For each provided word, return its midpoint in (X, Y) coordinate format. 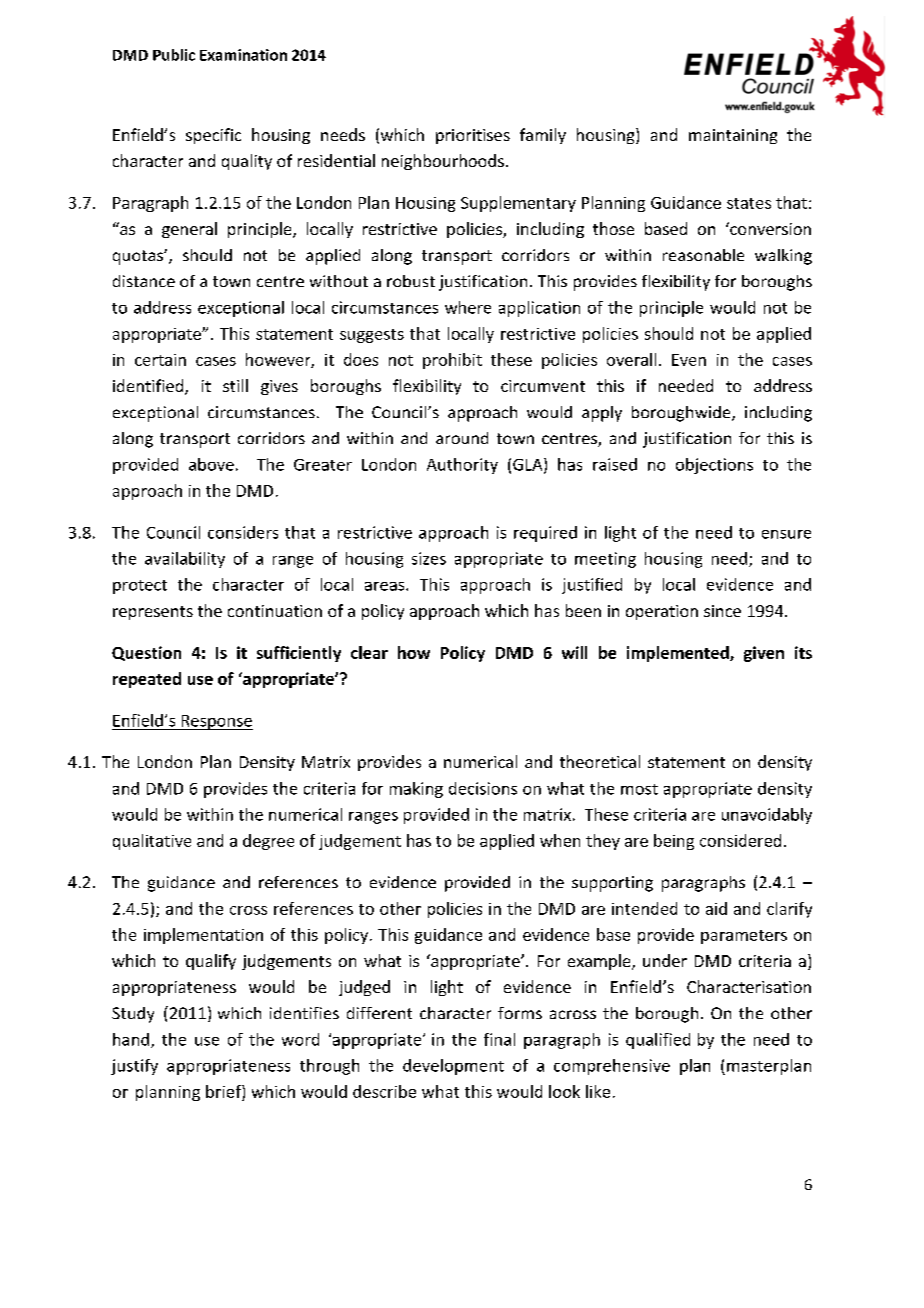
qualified (658, 1041)
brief (224, 1091)
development (453, 1067)
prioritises (473, 136)
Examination (243, 55)
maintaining (733, 136)
